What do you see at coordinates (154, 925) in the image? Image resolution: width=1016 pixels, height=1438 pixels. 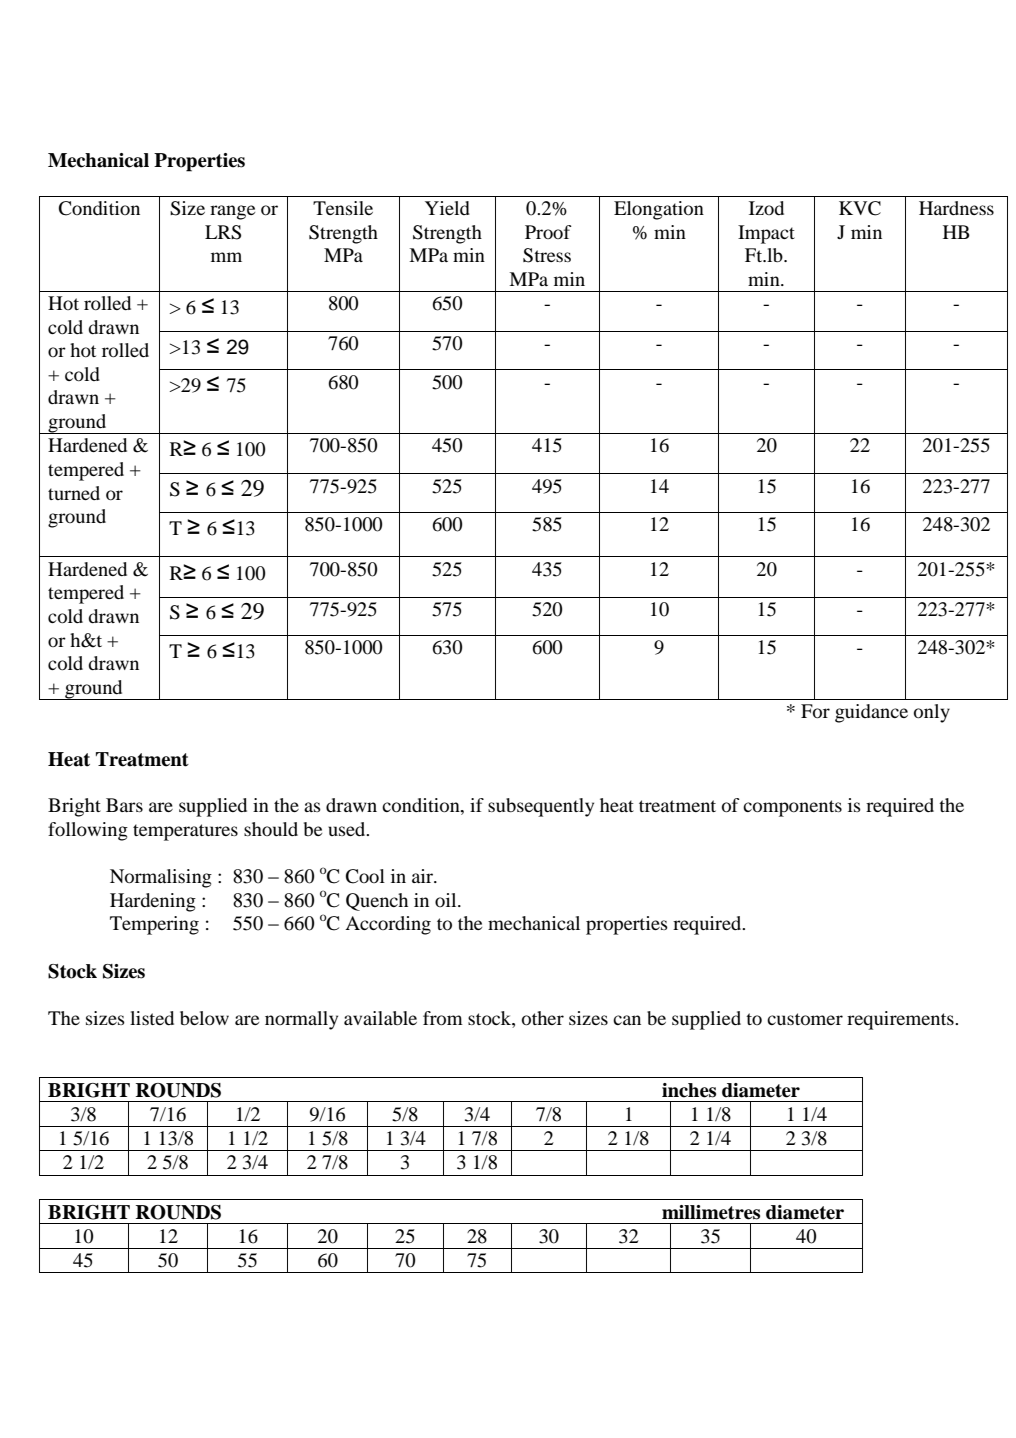 I see `Tempering` at bounding box center [154, 925].
